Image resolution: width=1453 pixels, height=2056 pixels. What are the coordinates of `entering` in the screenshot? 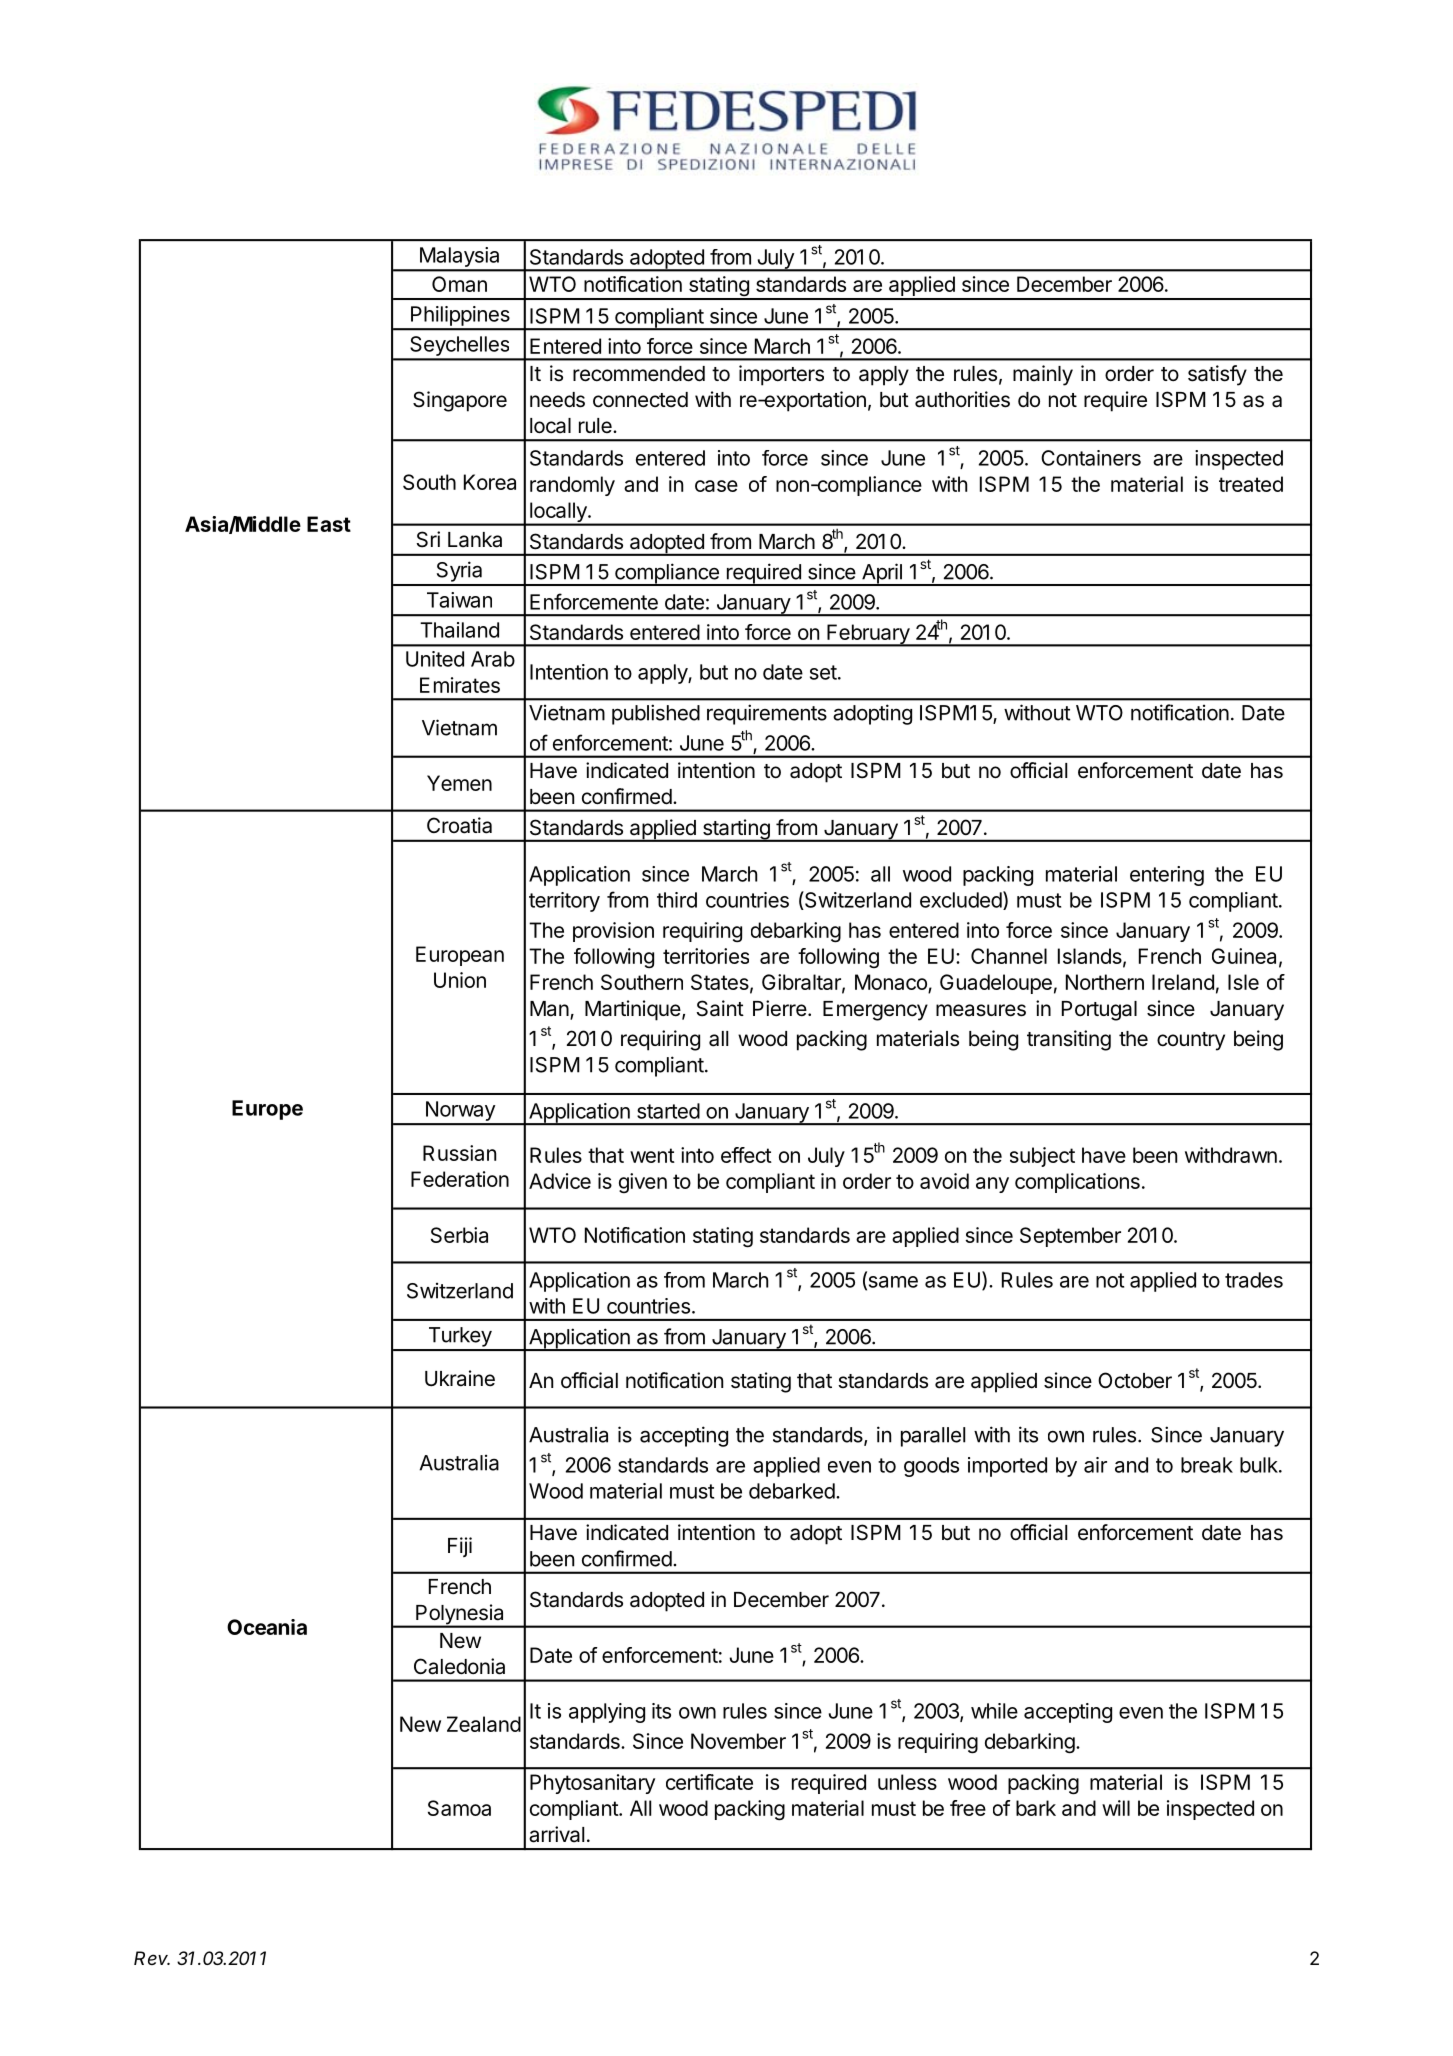 It's located at (1167, 876).
